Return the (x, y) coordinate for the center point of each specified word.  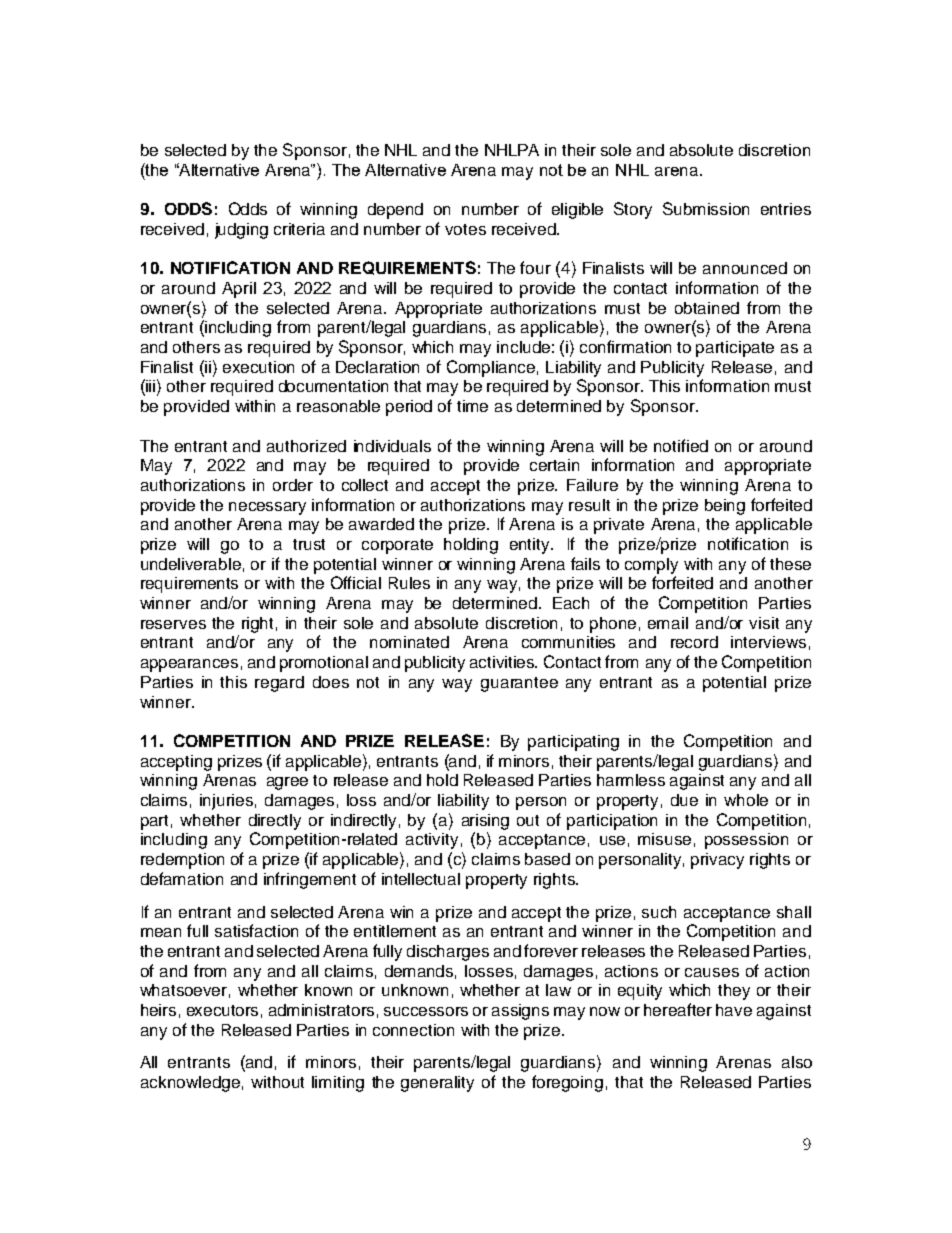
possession (746, 841)
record (694, 642)
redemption (182, 861)
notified (681, 445)
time (472, 406)
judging (241, 231)
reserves (173, 624)
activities (503, 662)
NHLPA (512, 150)
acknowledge (190, 1084)
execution (258, 367)
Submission (706, 208)
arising (485, 822)
